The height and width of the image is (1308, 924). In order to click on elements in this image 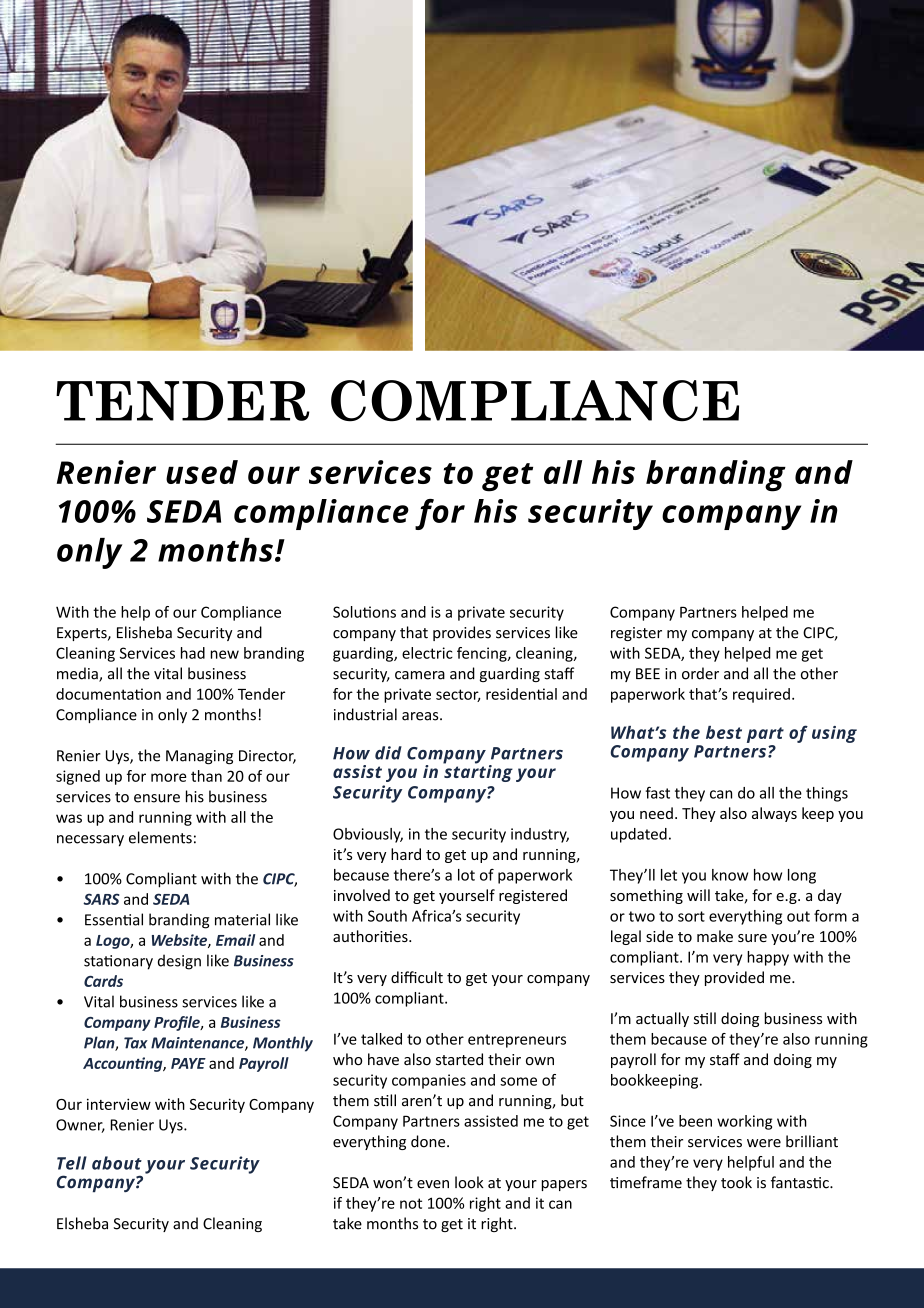, I will do `click(160, 837)`.
